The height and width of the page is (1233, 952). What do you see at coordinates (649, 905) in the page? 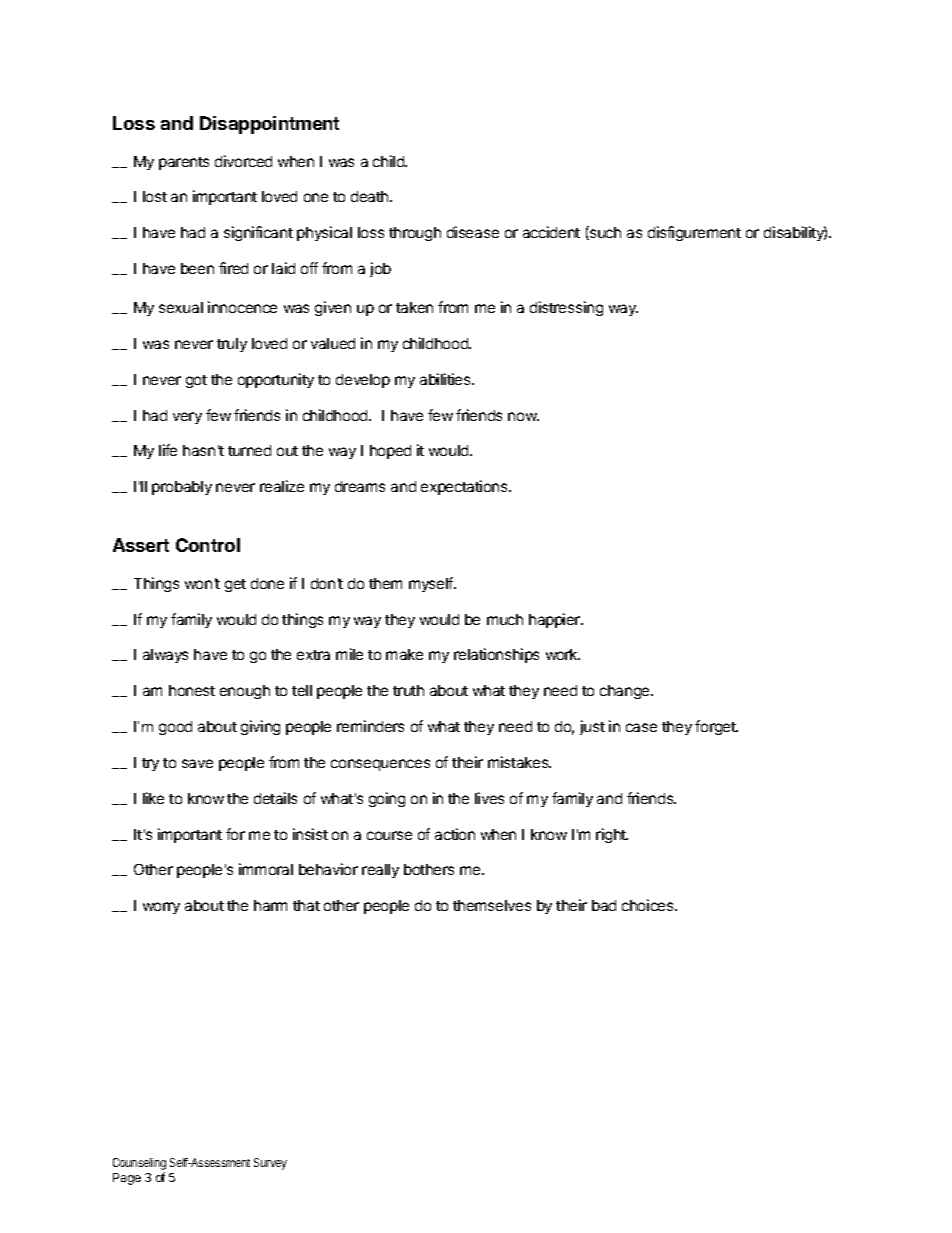
I see `choices` at bounding box center [649, 905].
